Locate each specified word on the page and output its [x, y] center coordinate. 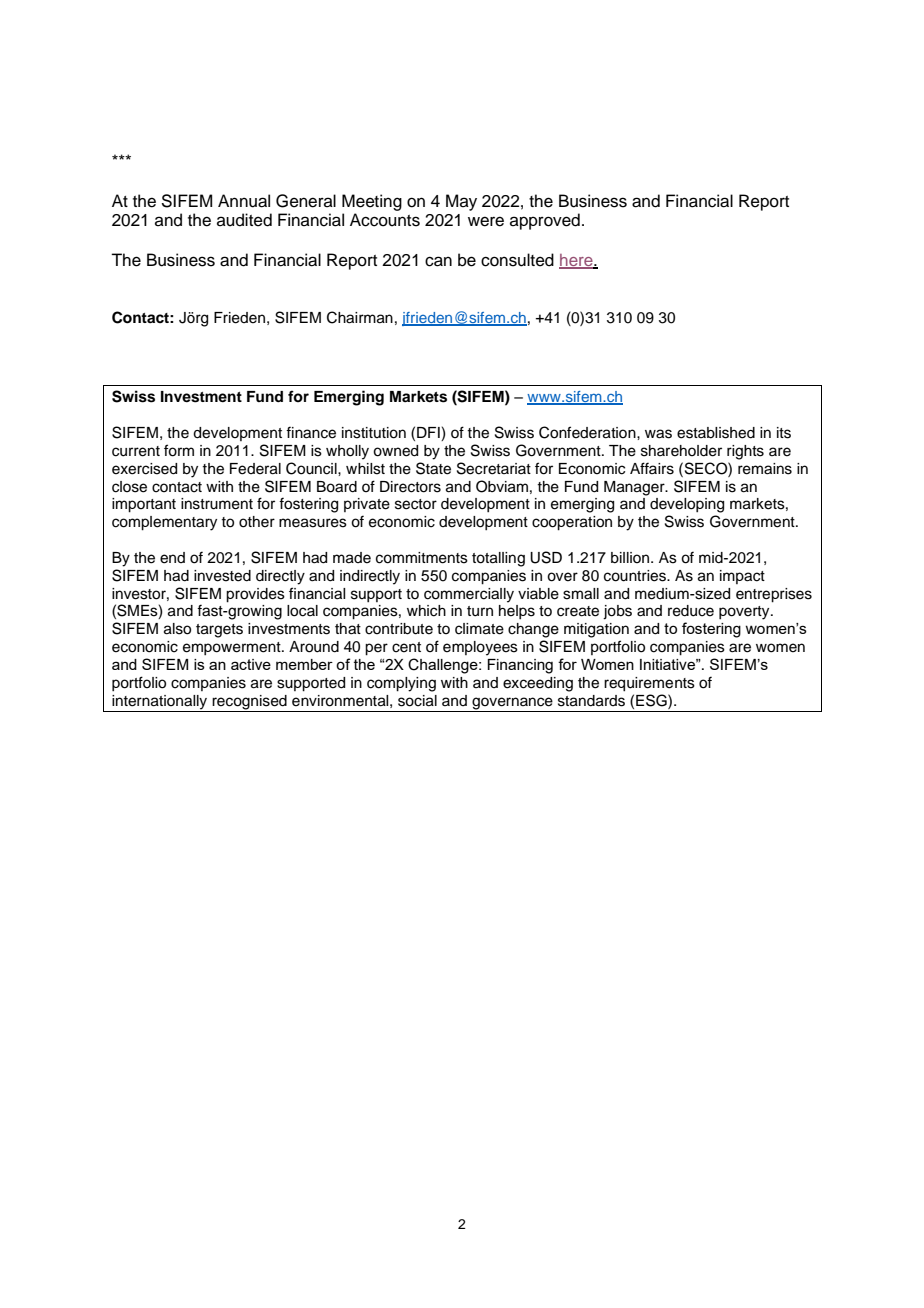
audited [244, 220]
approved [545, 221]
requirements [649, 684]
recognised [250, 703]
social [417, 701]
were [486, 221]
